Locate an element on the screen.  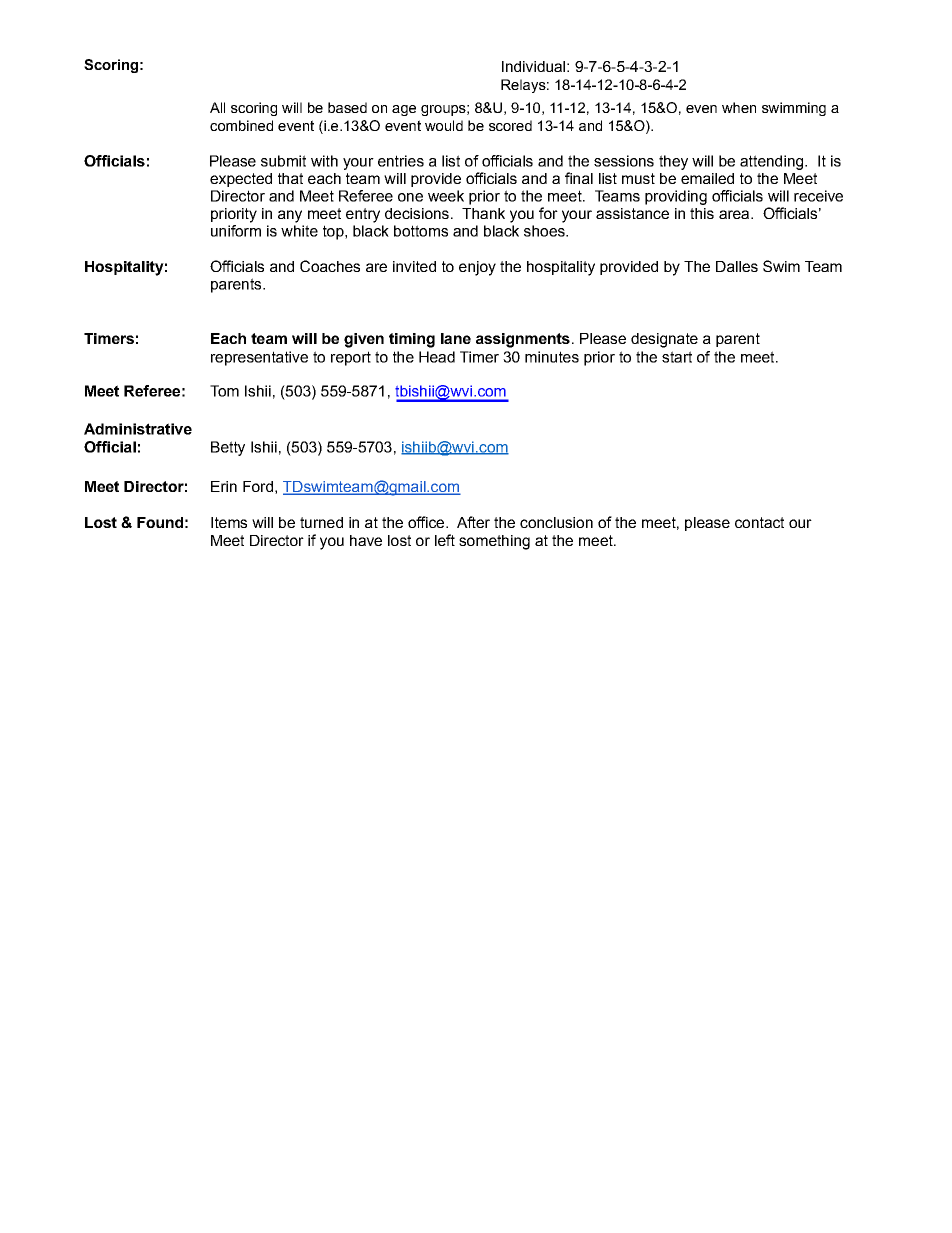
when is located at coordinates (739, 107).
